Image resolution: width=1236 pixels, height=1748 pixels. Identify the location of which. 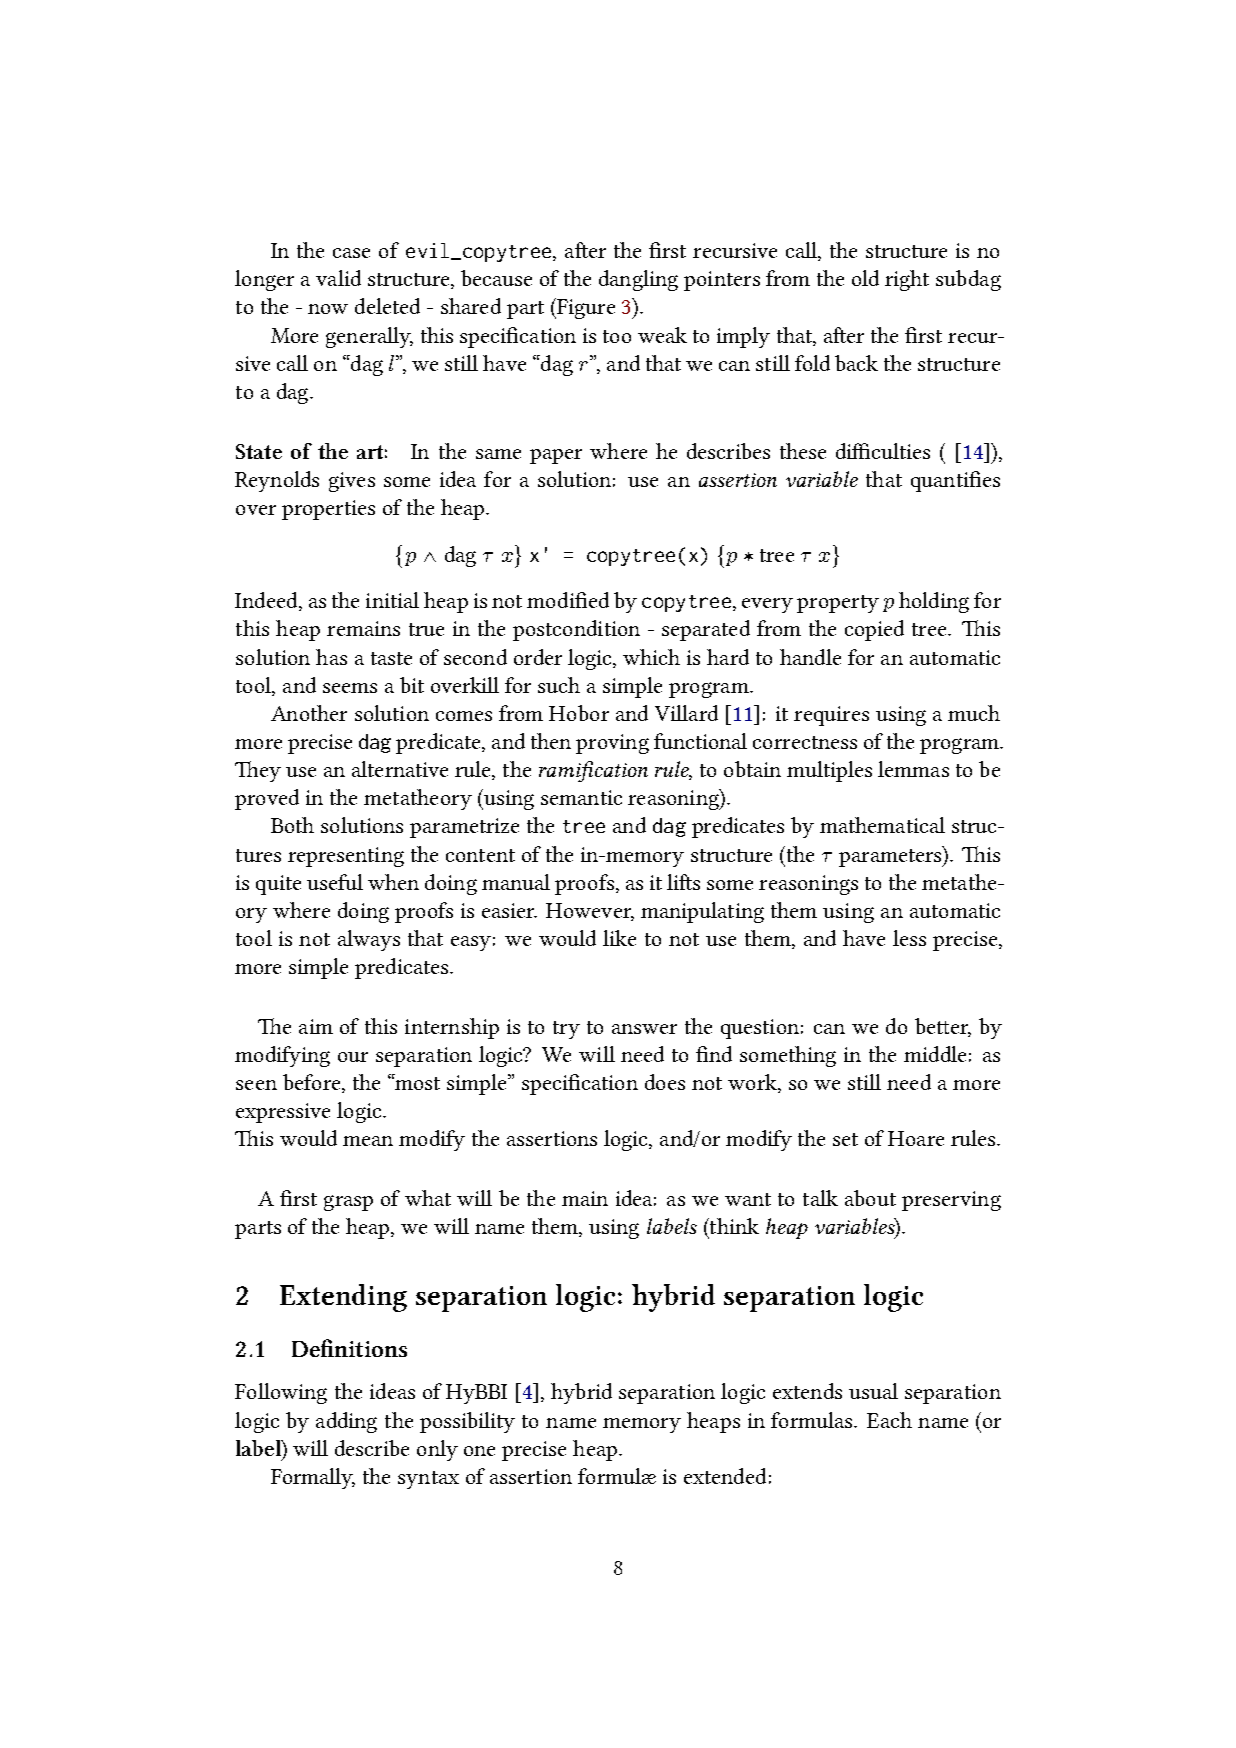
(651, 657).
